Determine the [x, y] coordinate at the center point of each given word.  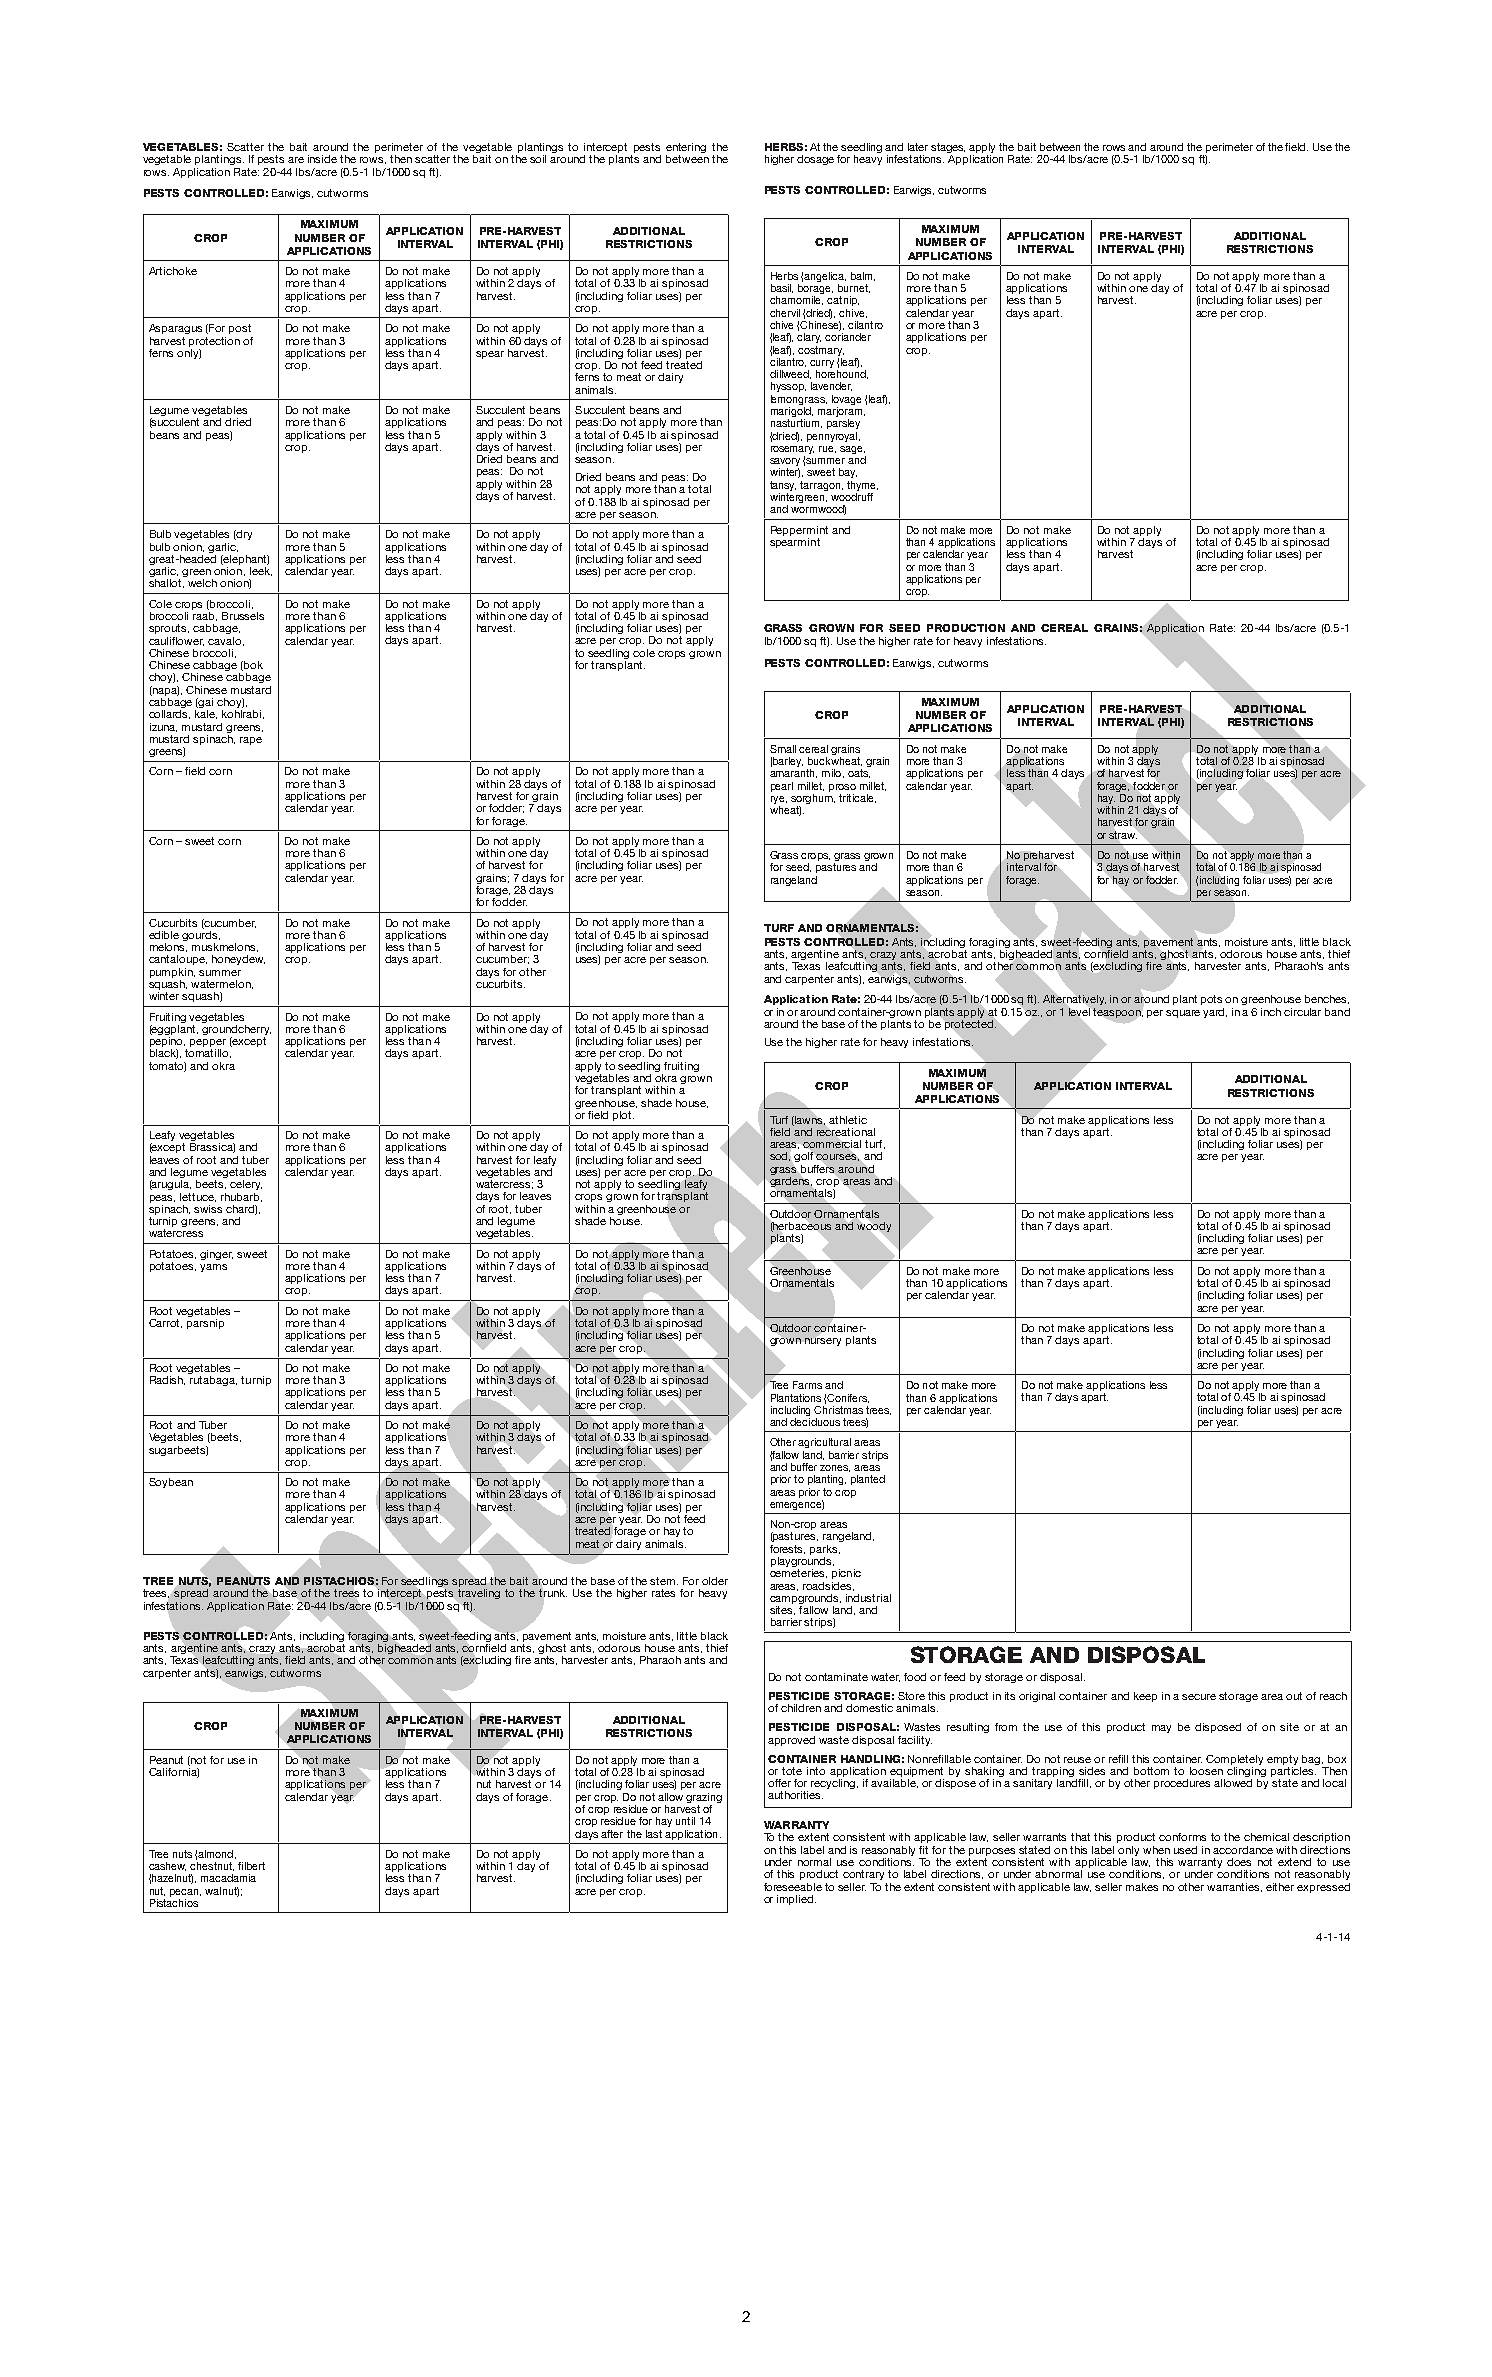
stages [948, 149]
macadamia [228, 1878]
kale [206, 714]
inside [322, 159]
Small [783, 749]
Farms [807, 1385]
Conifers [848, 1398]
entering [686, 149]
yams [213, 1268]
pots [1211, 1000]
